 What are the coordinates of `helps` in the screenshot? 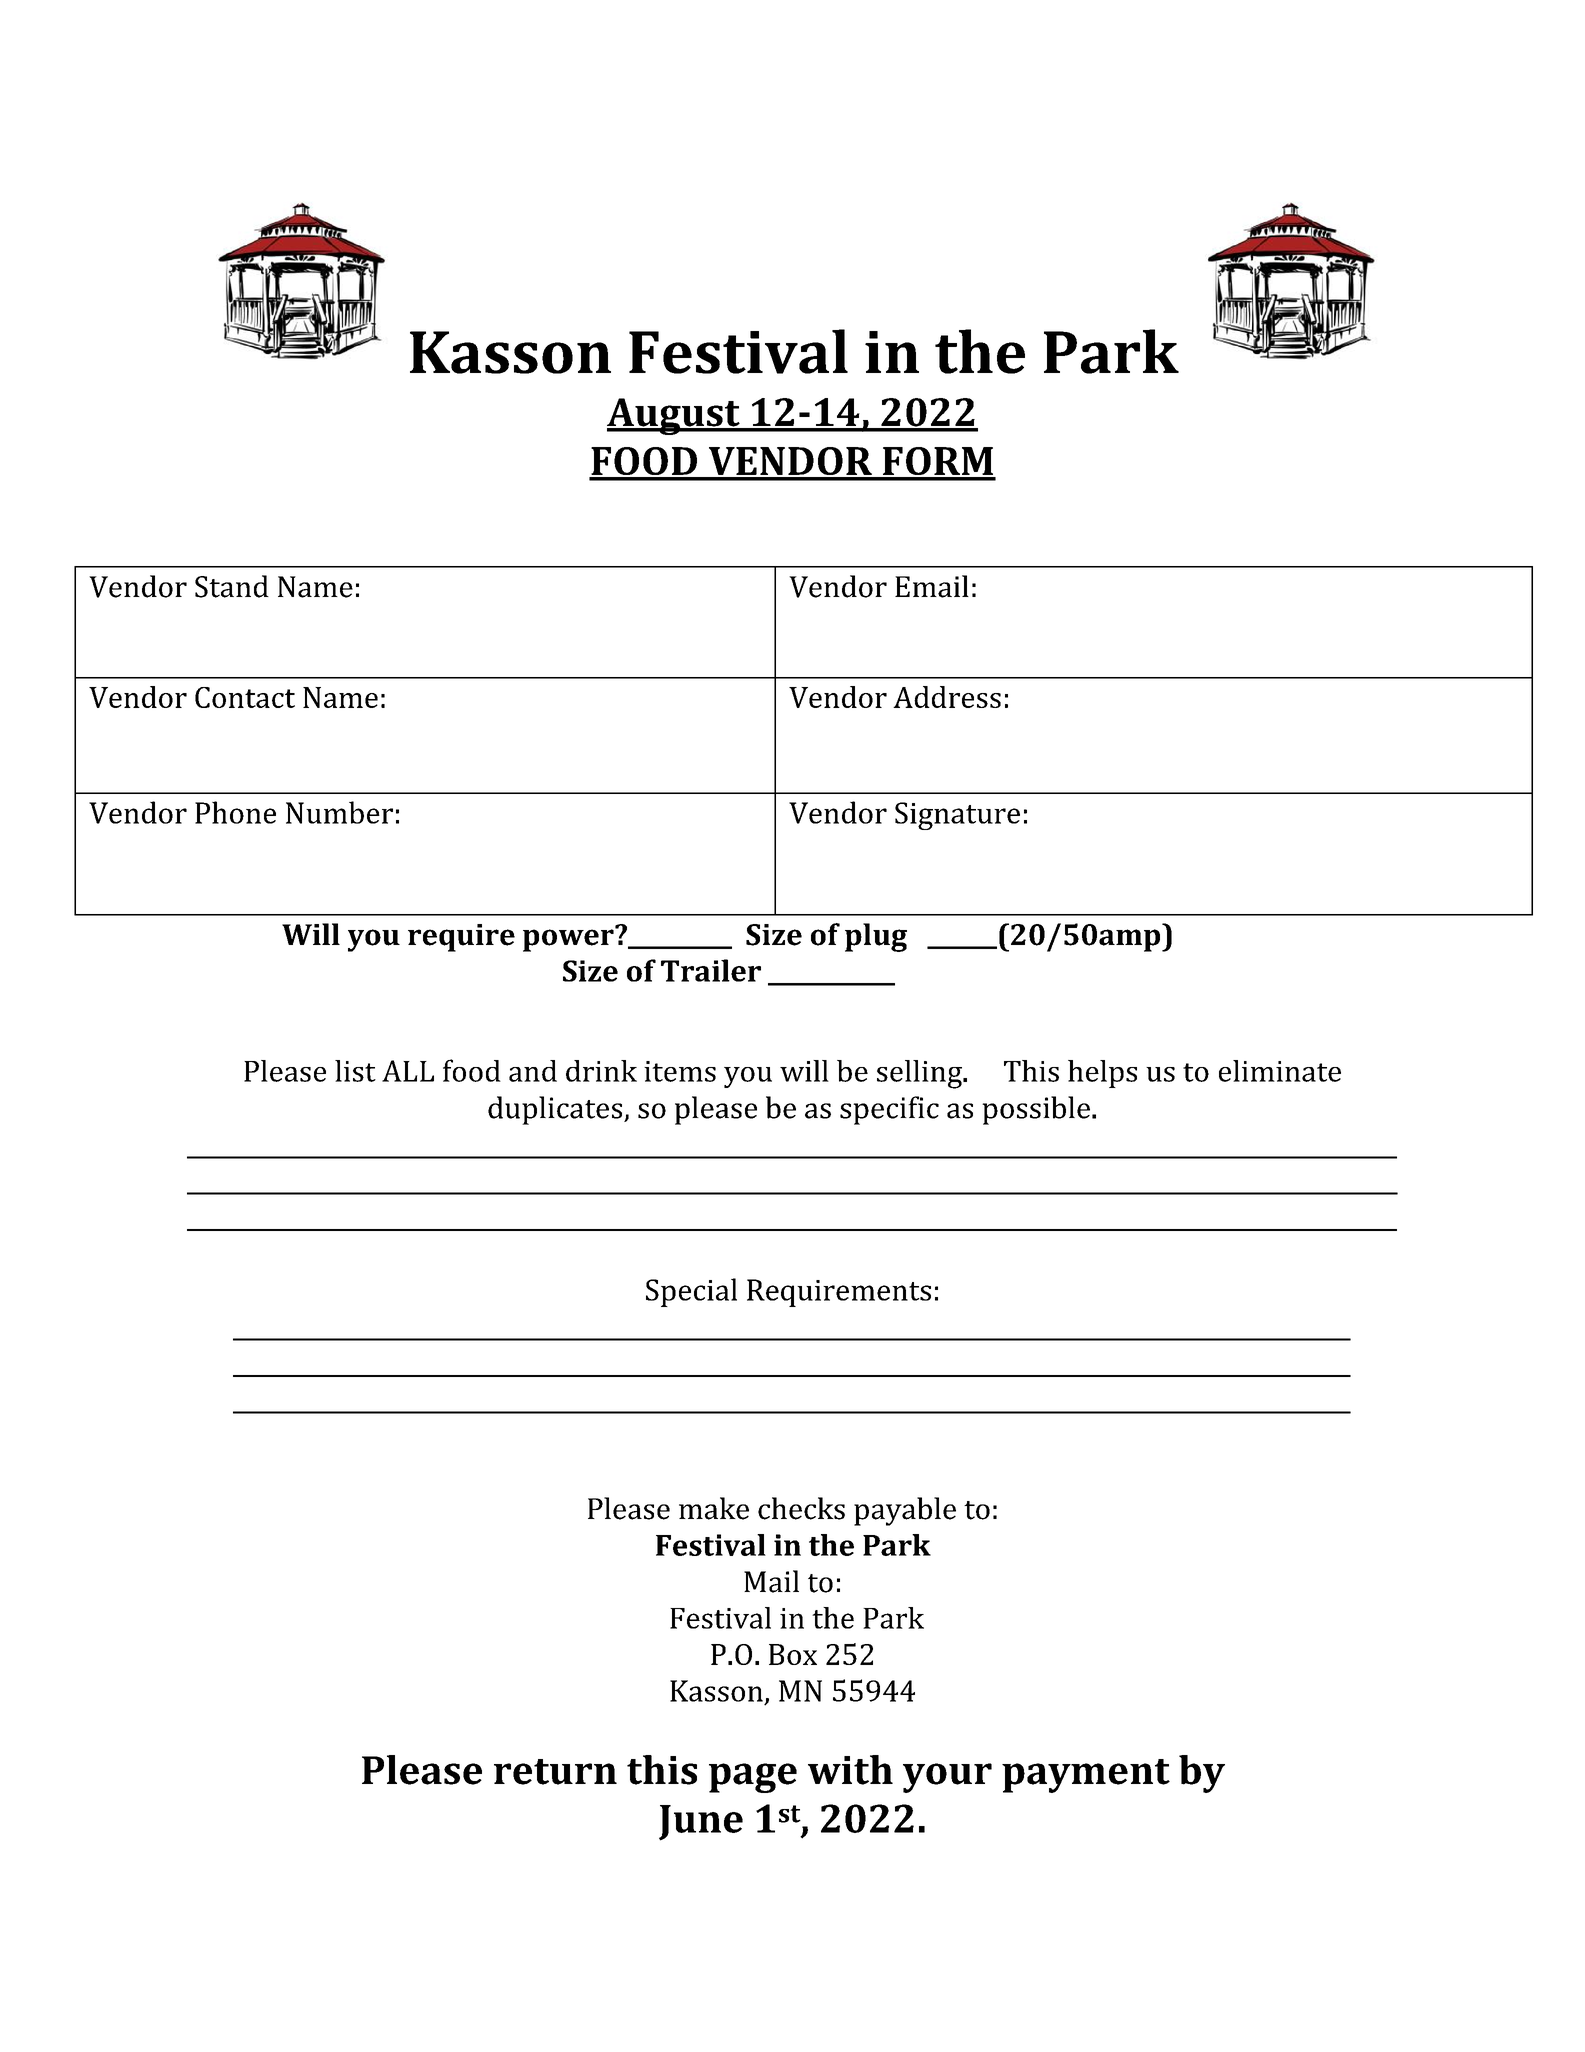 It's located at (1102, 1074).
